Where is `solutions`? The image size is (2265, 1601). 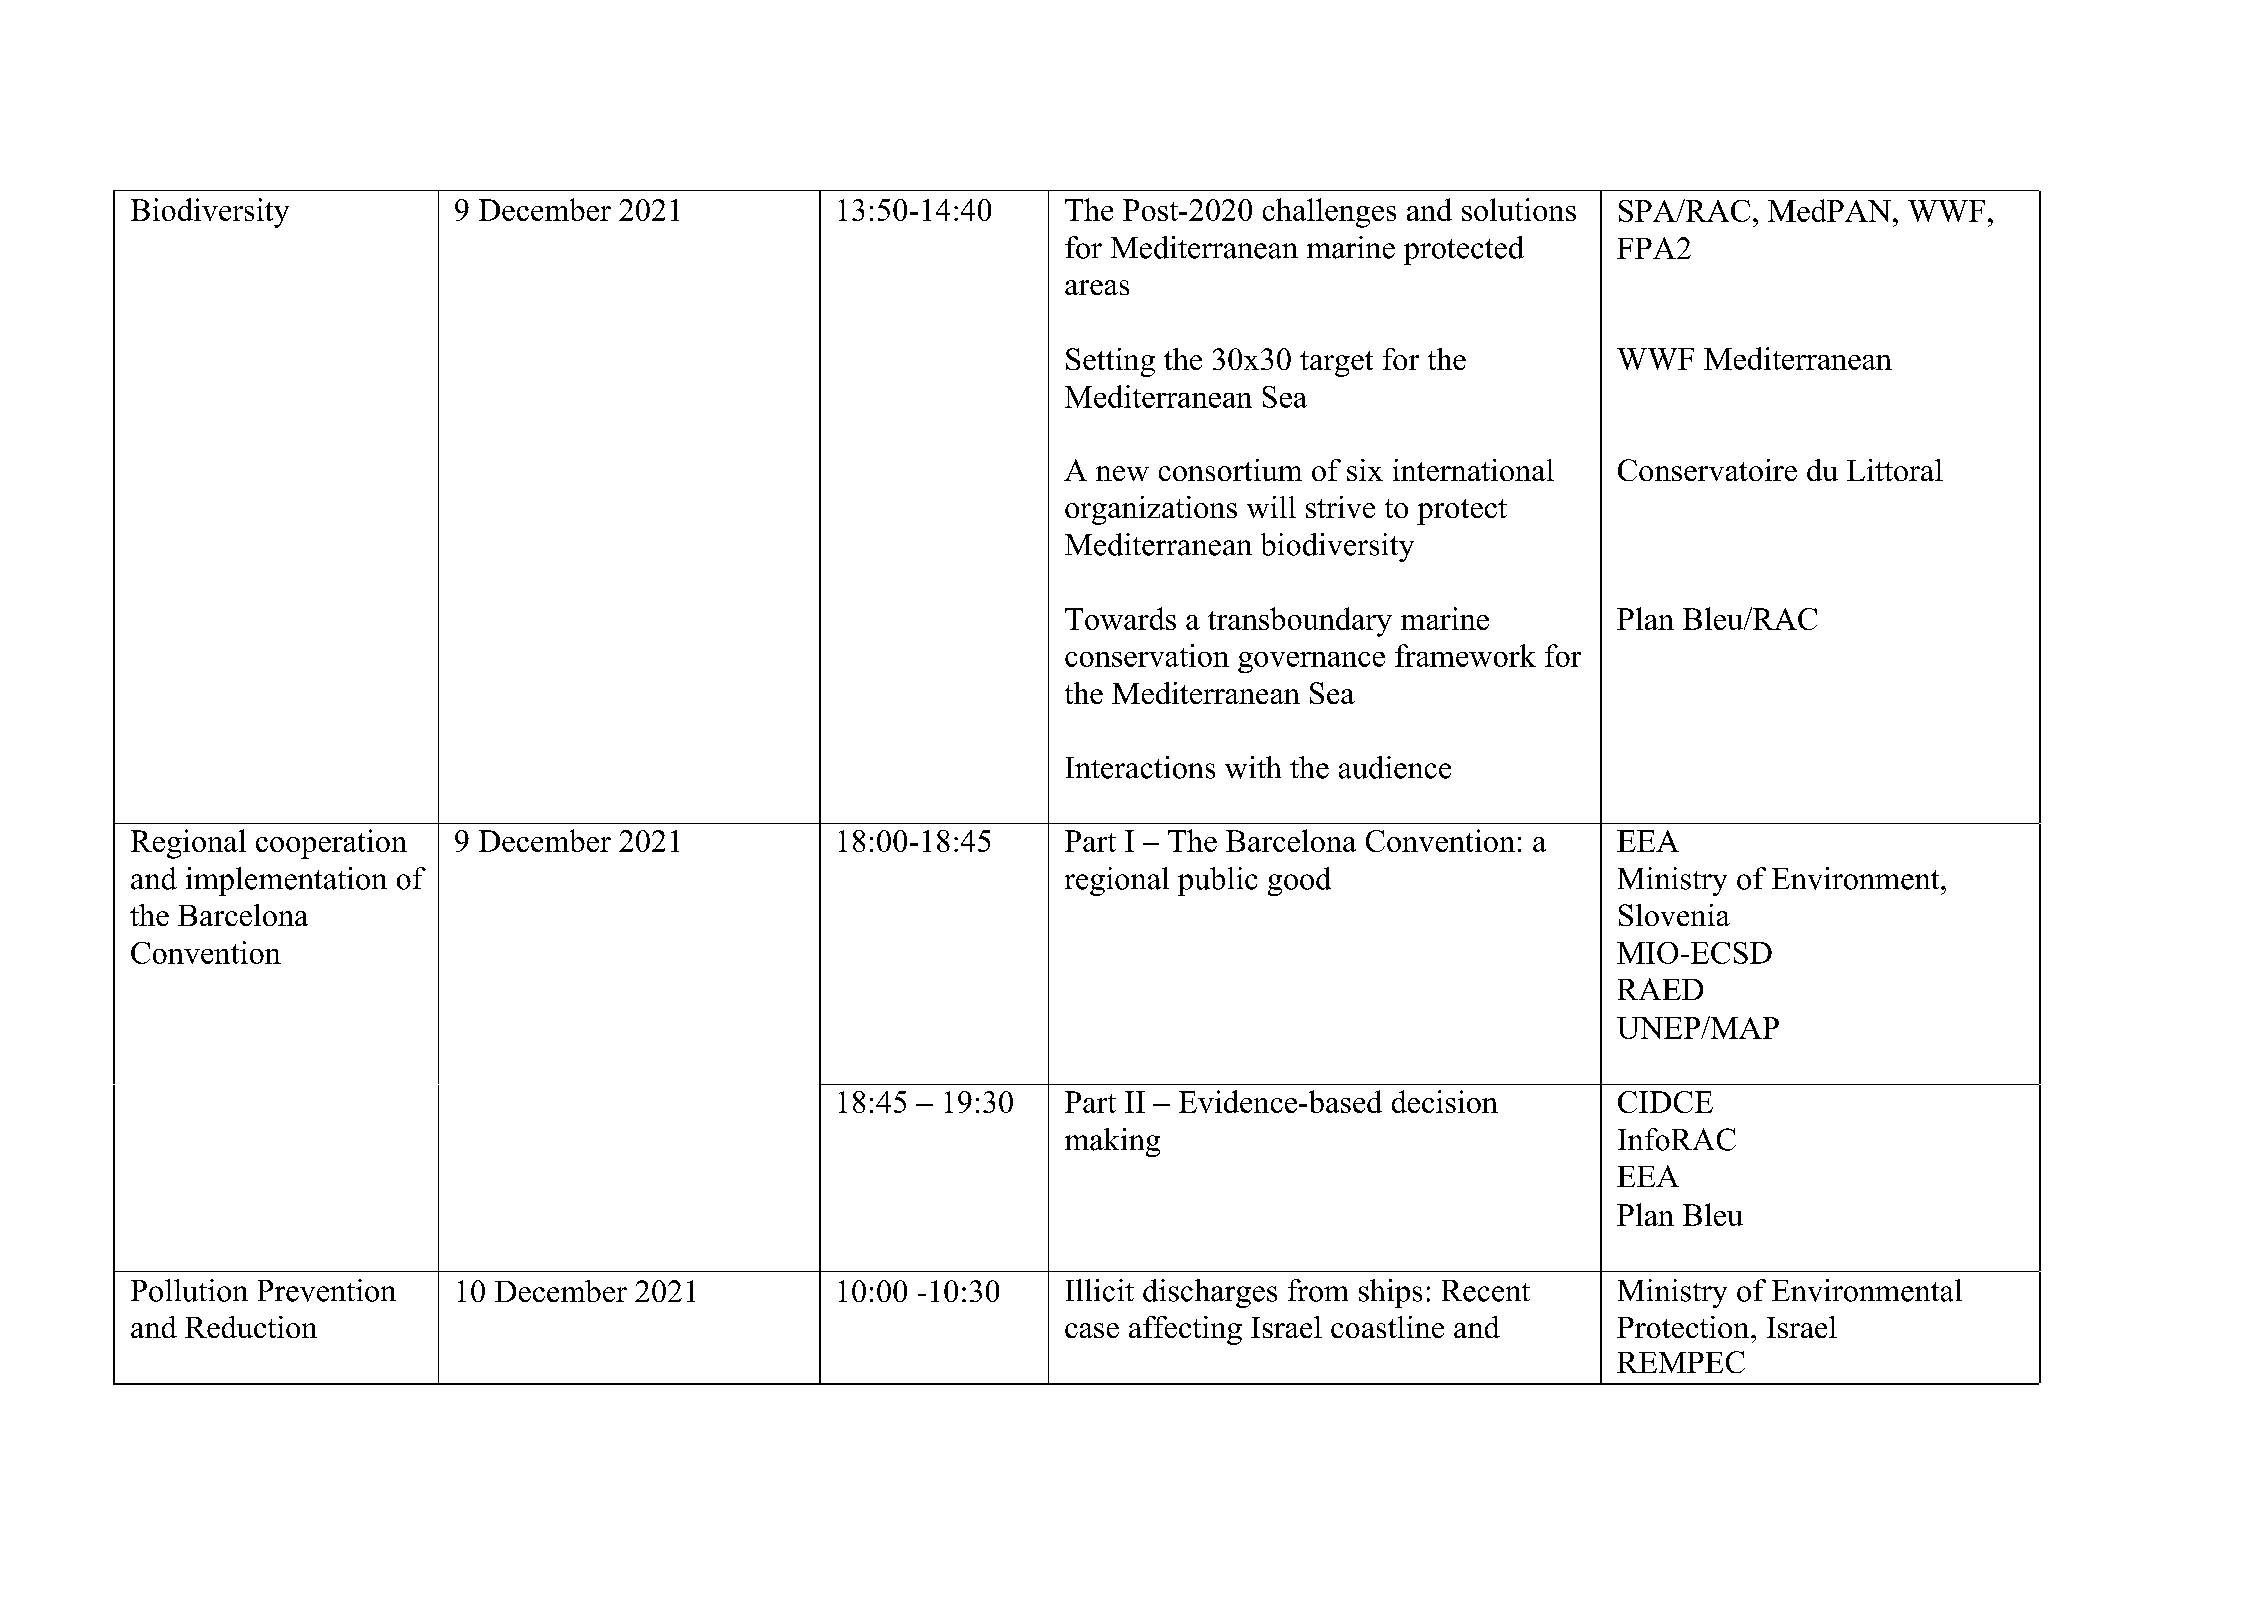
solutions is located at coordinates (1519, 209).
